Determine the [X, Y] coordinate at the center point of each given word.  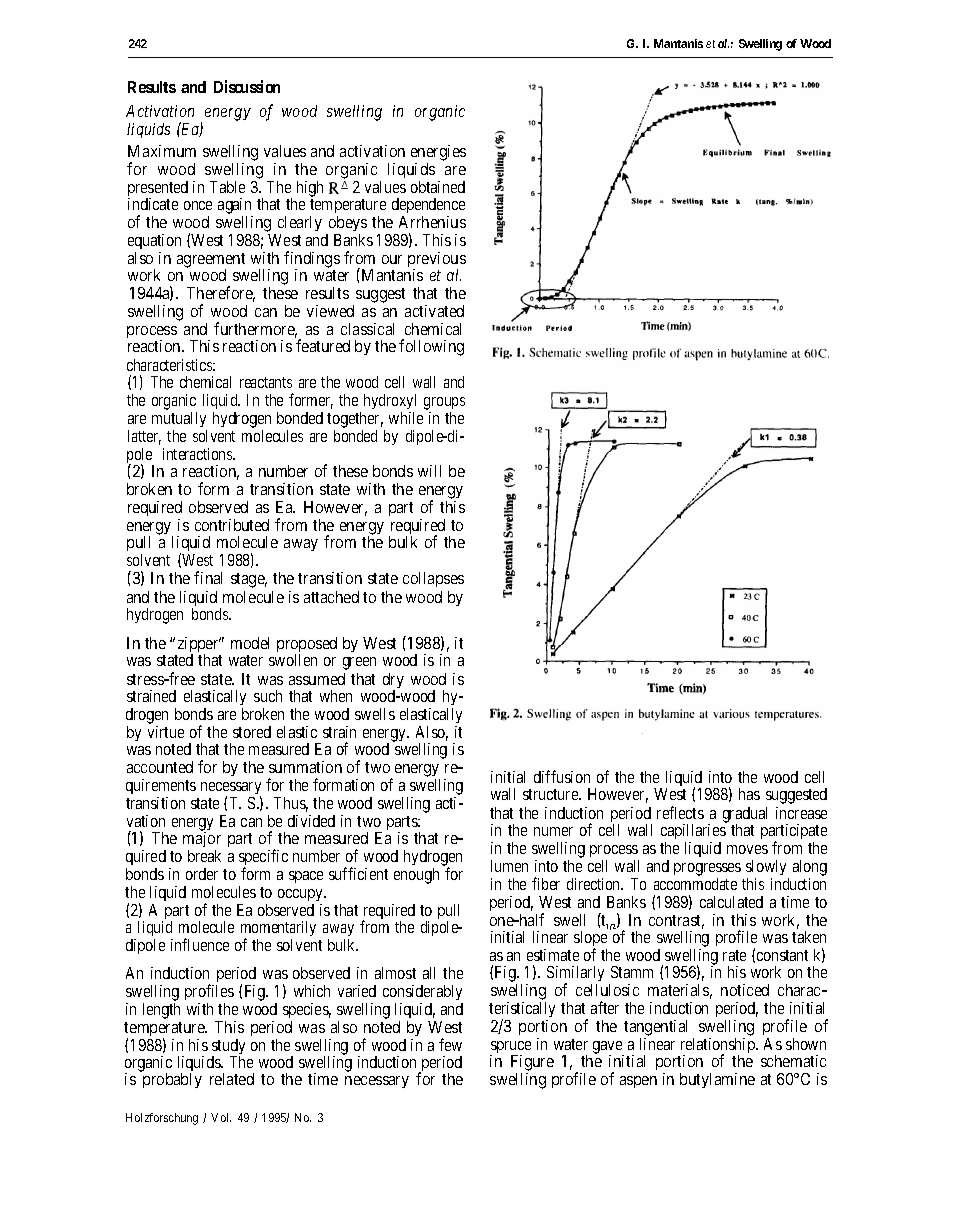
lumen [509, 866]
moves [747, 849]
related [232, 1079]
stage [249, 580]
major [202, 841]
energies [438, 154]
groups [444, 405]
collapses [433, 579]
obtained [438, 187]
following [431, 347]
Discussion [247, 86]
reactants [266, 382]
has [749, 794]
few [450, 1044]
